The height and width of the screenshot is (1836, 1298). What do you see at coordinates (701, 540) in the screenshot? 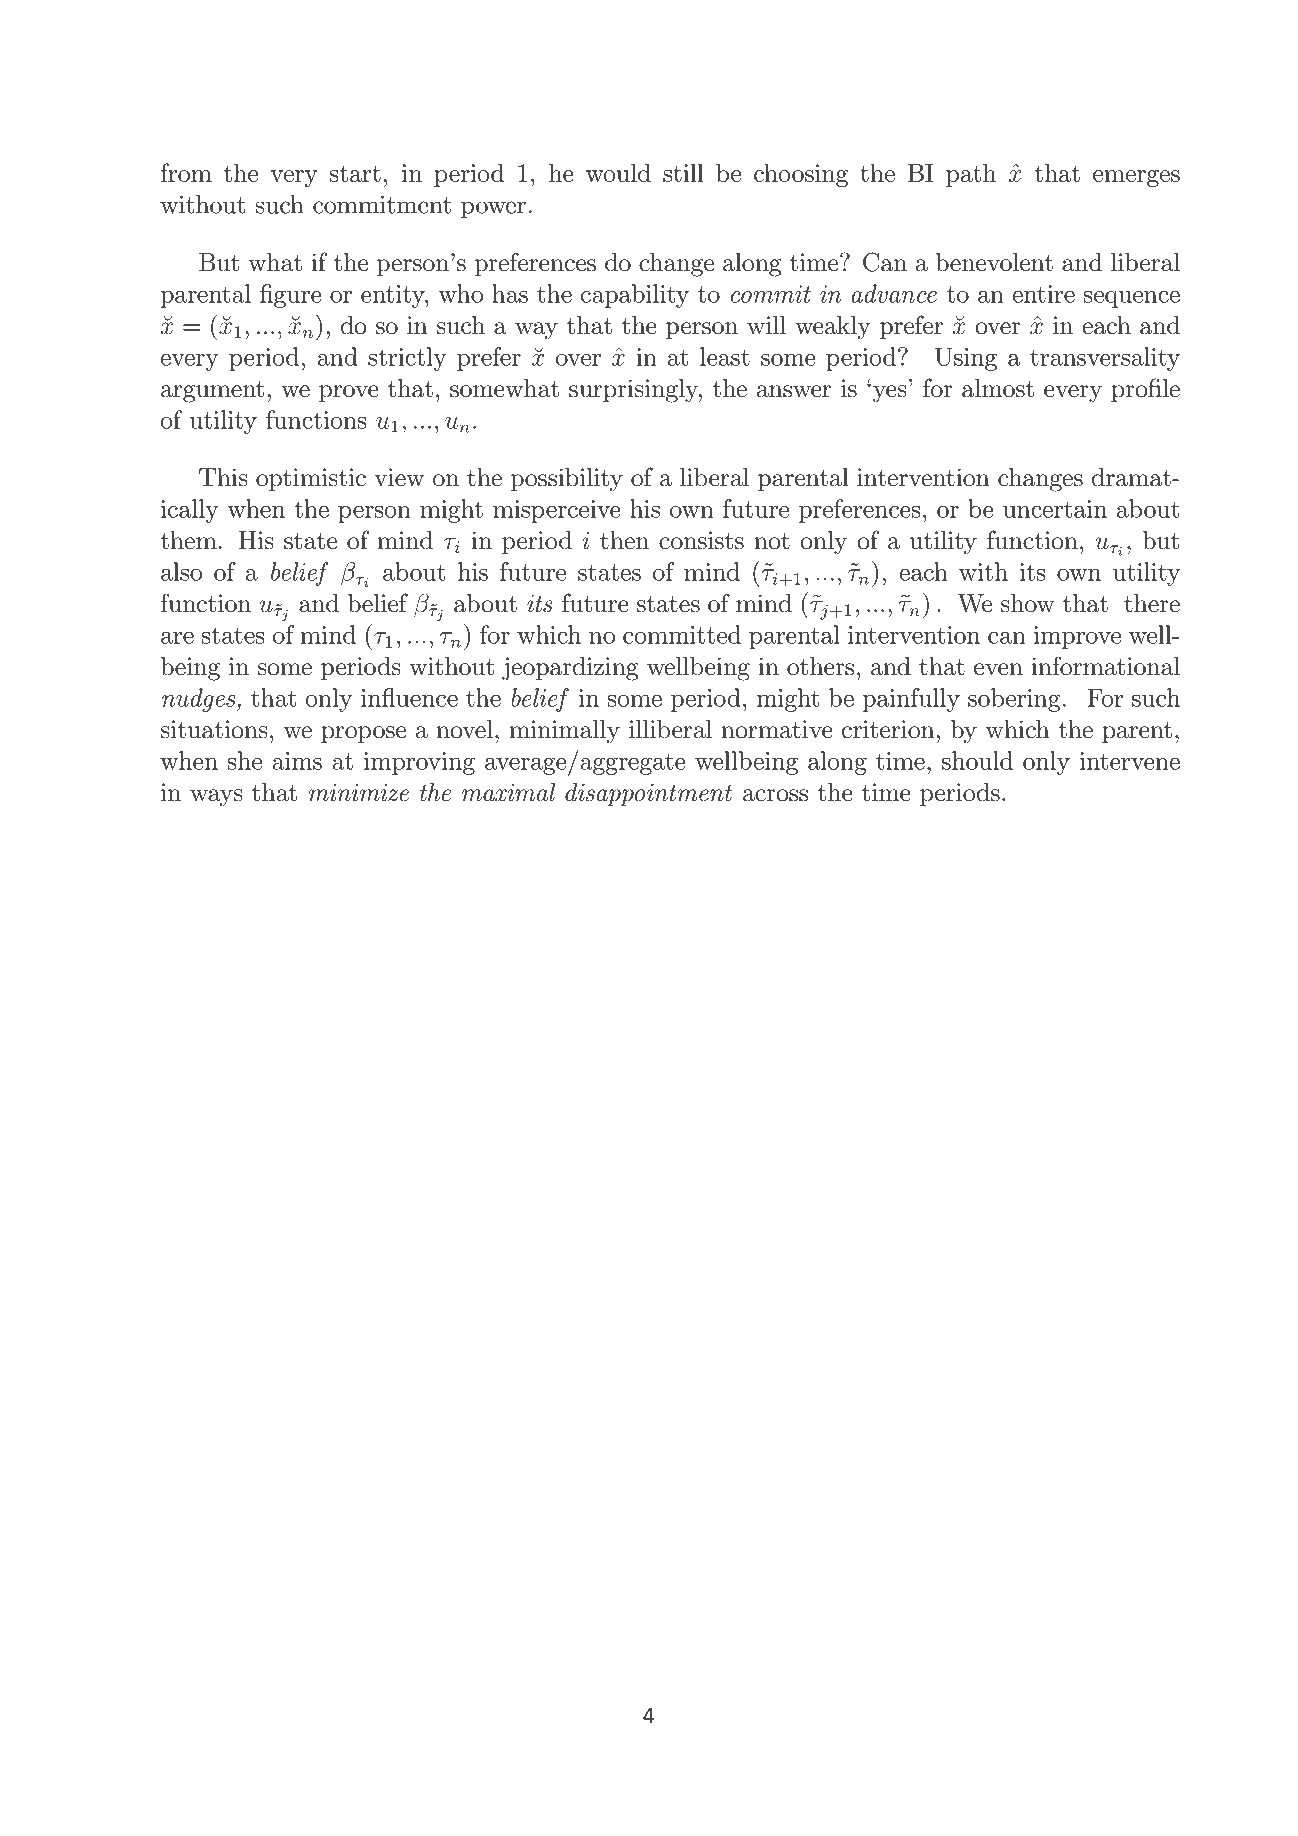
I see `consists` at bounding box center [701, 540].
